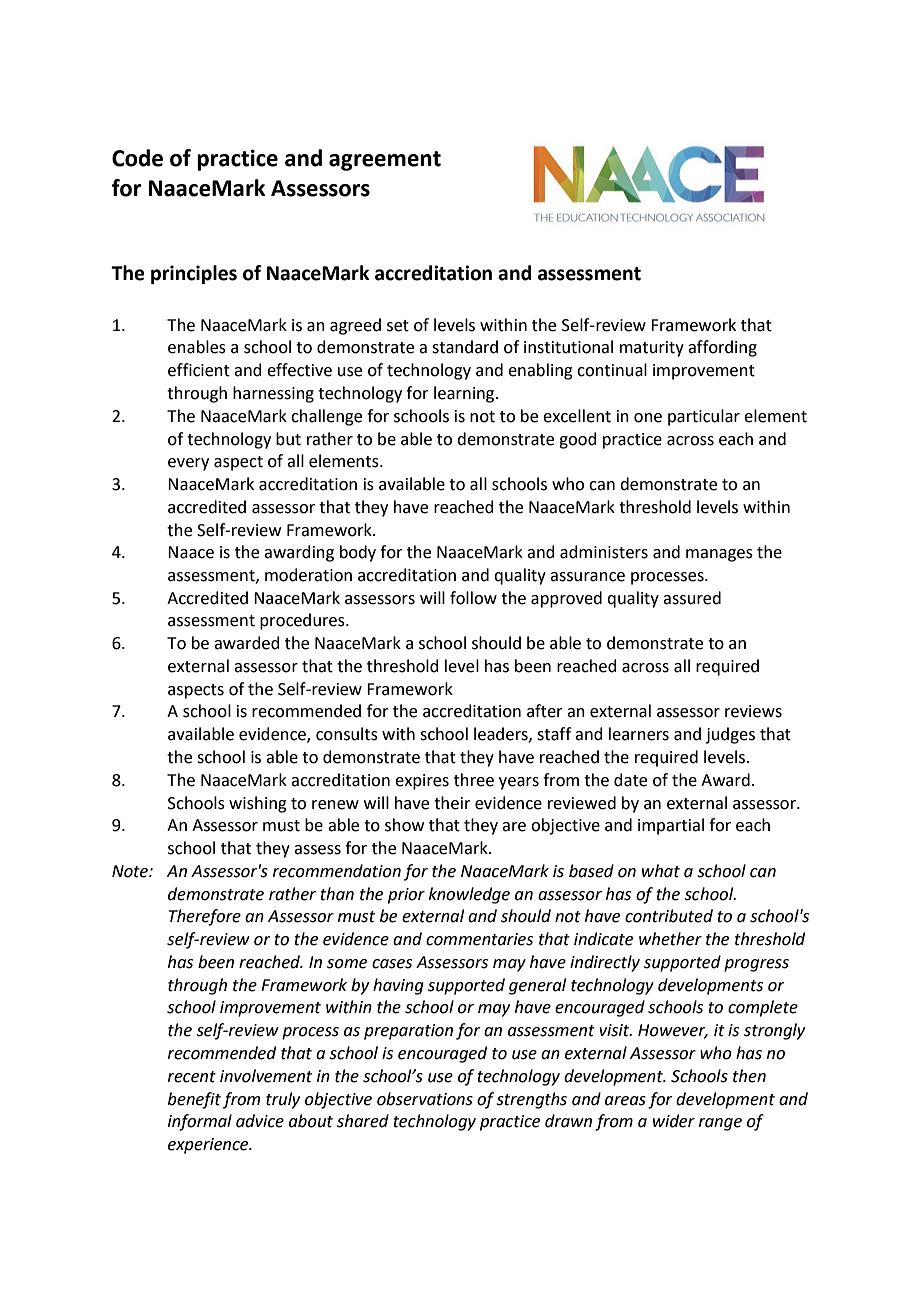  Describe the element at coordinates (719, 555) in the page. I see `manages` at that location.
